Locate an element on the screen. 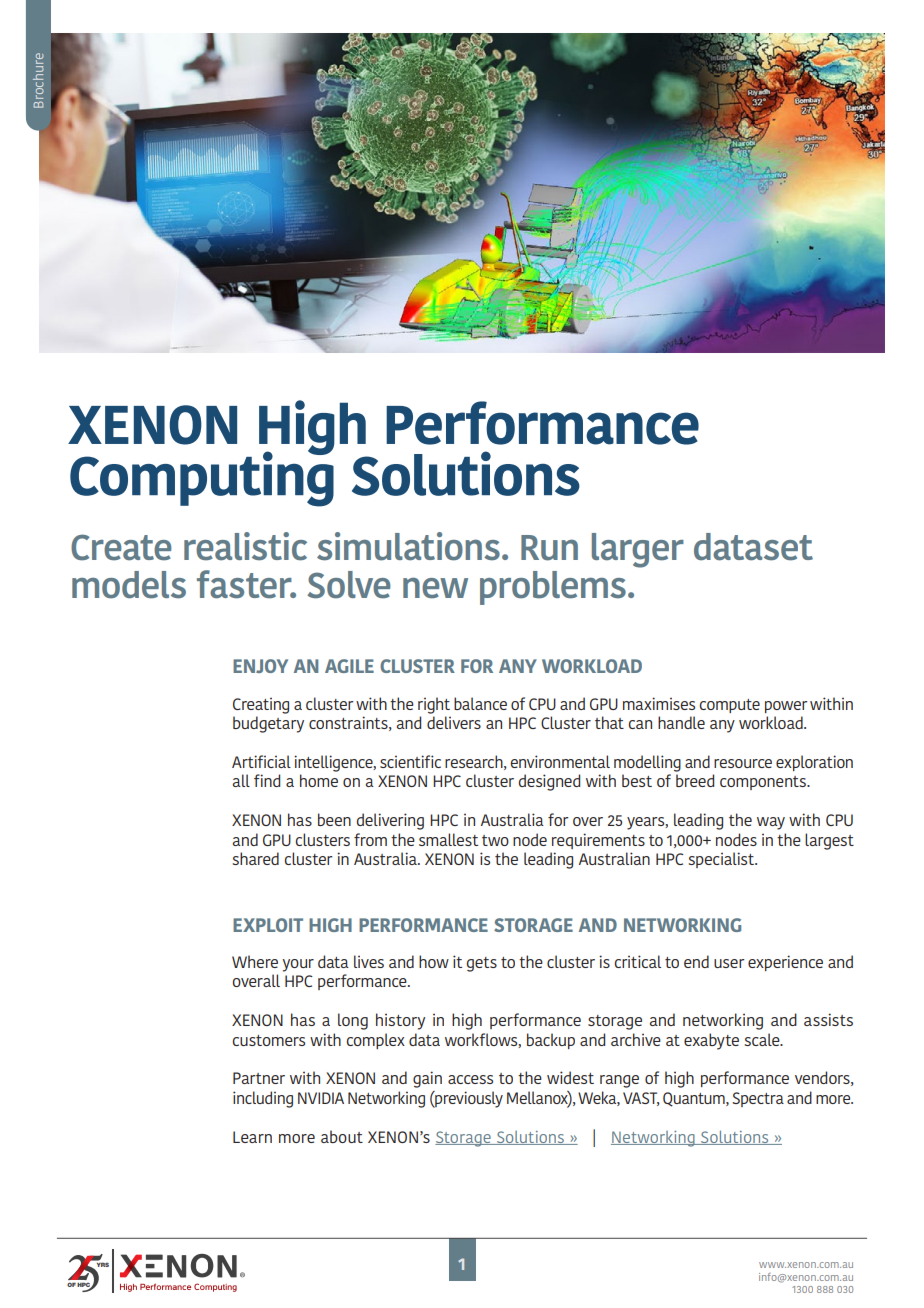 The height and width of the screenshot is (1308, 924). YRS is located at coordinates (101, 1263).
